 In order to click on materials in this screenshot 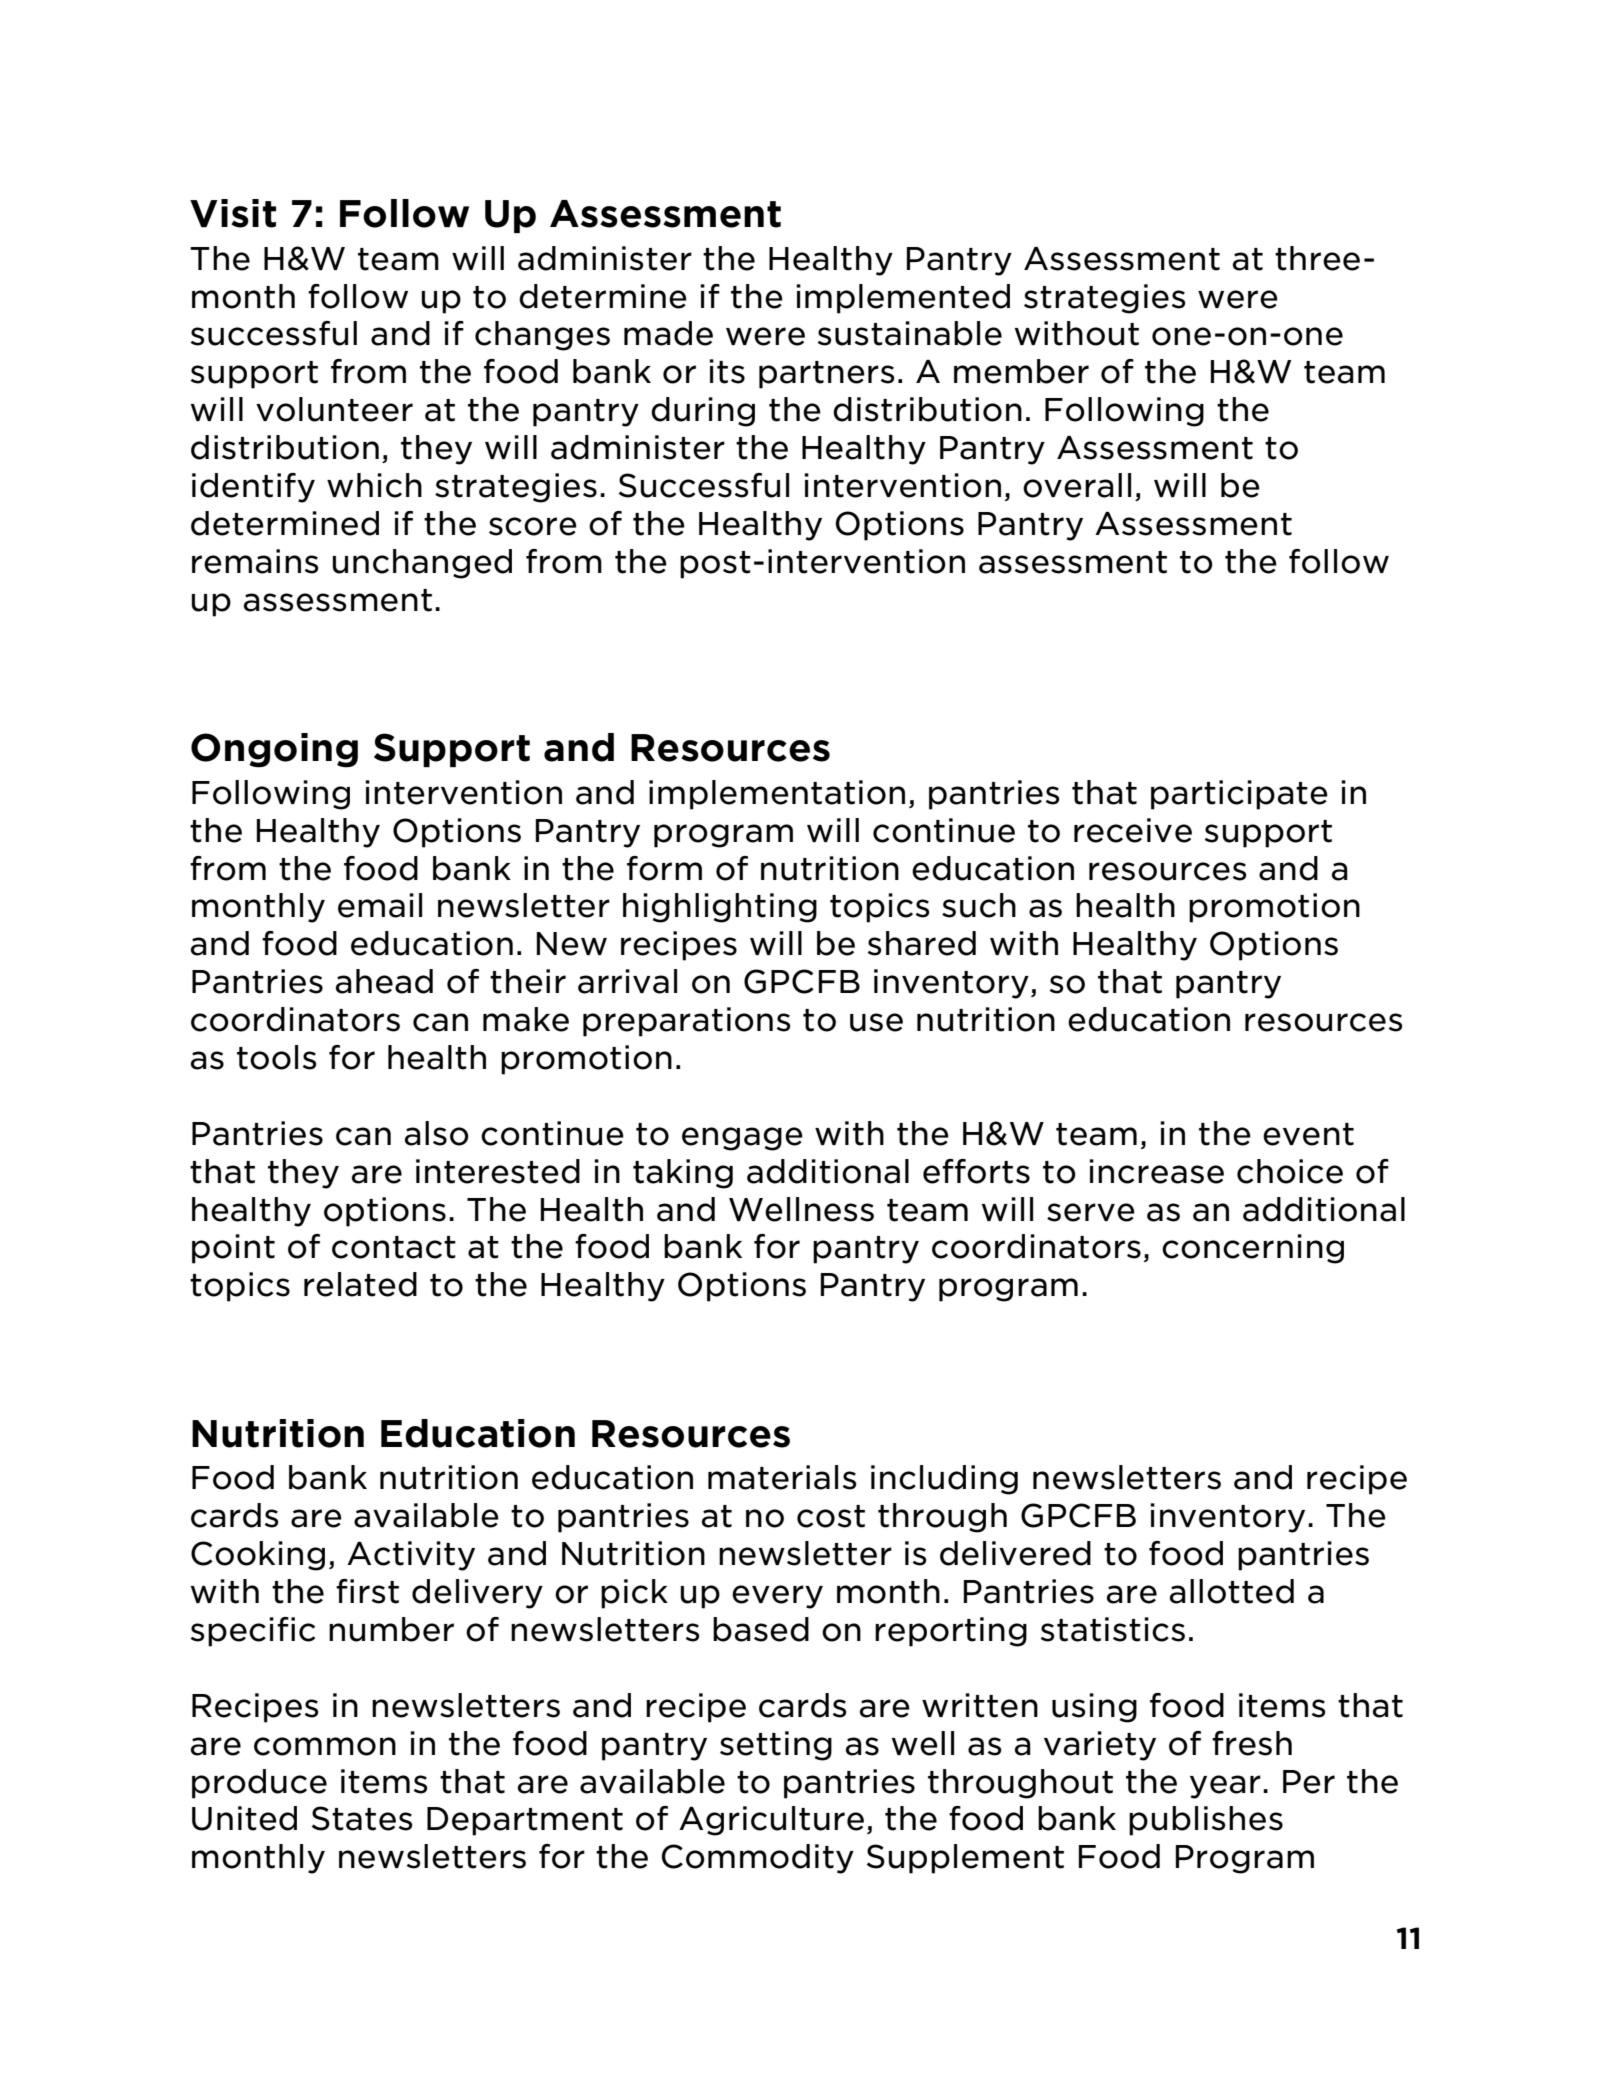, I will do `click(782, 1477)`.
